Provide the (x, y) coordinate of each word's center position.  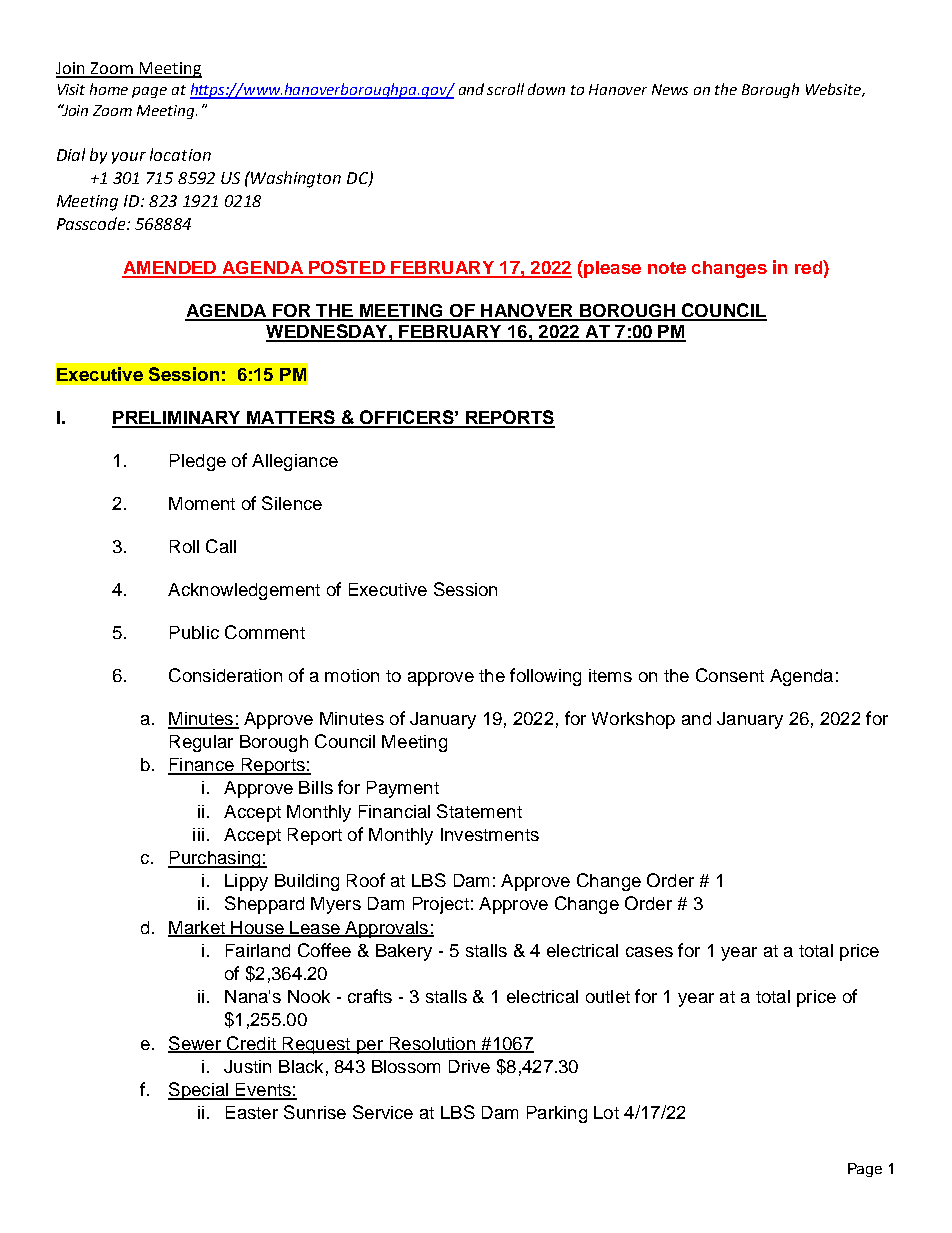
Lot (606, 1112)
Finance (202, 766)
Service (383, 1112)
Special (199, 1091)
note (667, 268)
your (129, 158)
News (670, 89)
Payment (403, 789)
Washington (296, 179)
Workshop (633, 720)
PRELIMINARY (177, 419)
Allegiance (295, 462)
